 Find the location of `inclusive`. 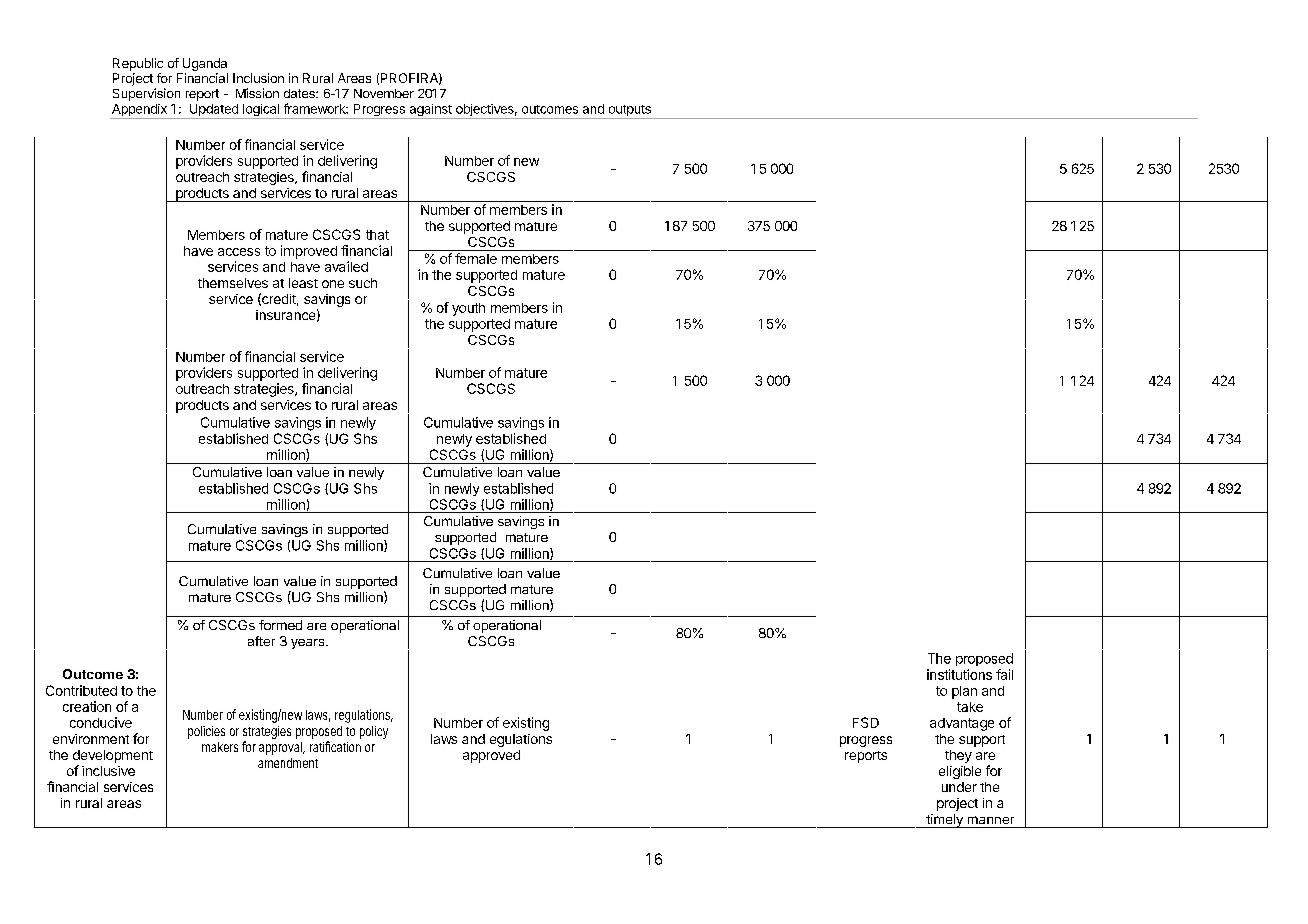

inclusive is located at coordinates (108, 771).
